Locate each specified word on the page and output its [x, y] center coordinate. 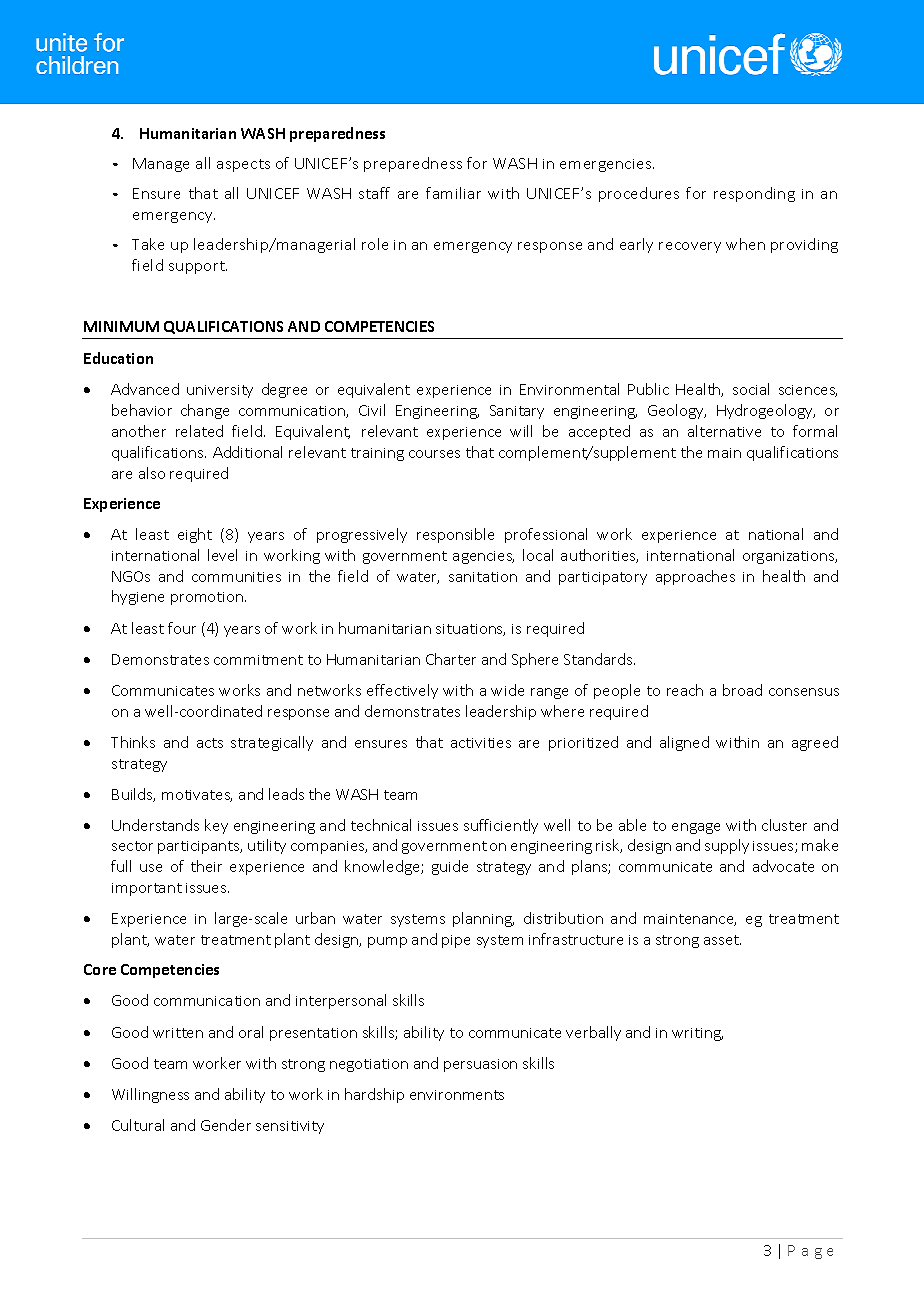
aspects [243, 165]
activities [481, 743]
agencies [483, 557]
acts [210, 743]
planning [483, 919]
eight [195, 535]
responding [754, 194]
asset [722, 940]
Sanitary [517, 412]
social [751, 389]
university [220, 391]
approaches [695, 577]
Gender [226, 1125]
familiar [453, 193]
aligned [684, 743]
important [147, 889]
